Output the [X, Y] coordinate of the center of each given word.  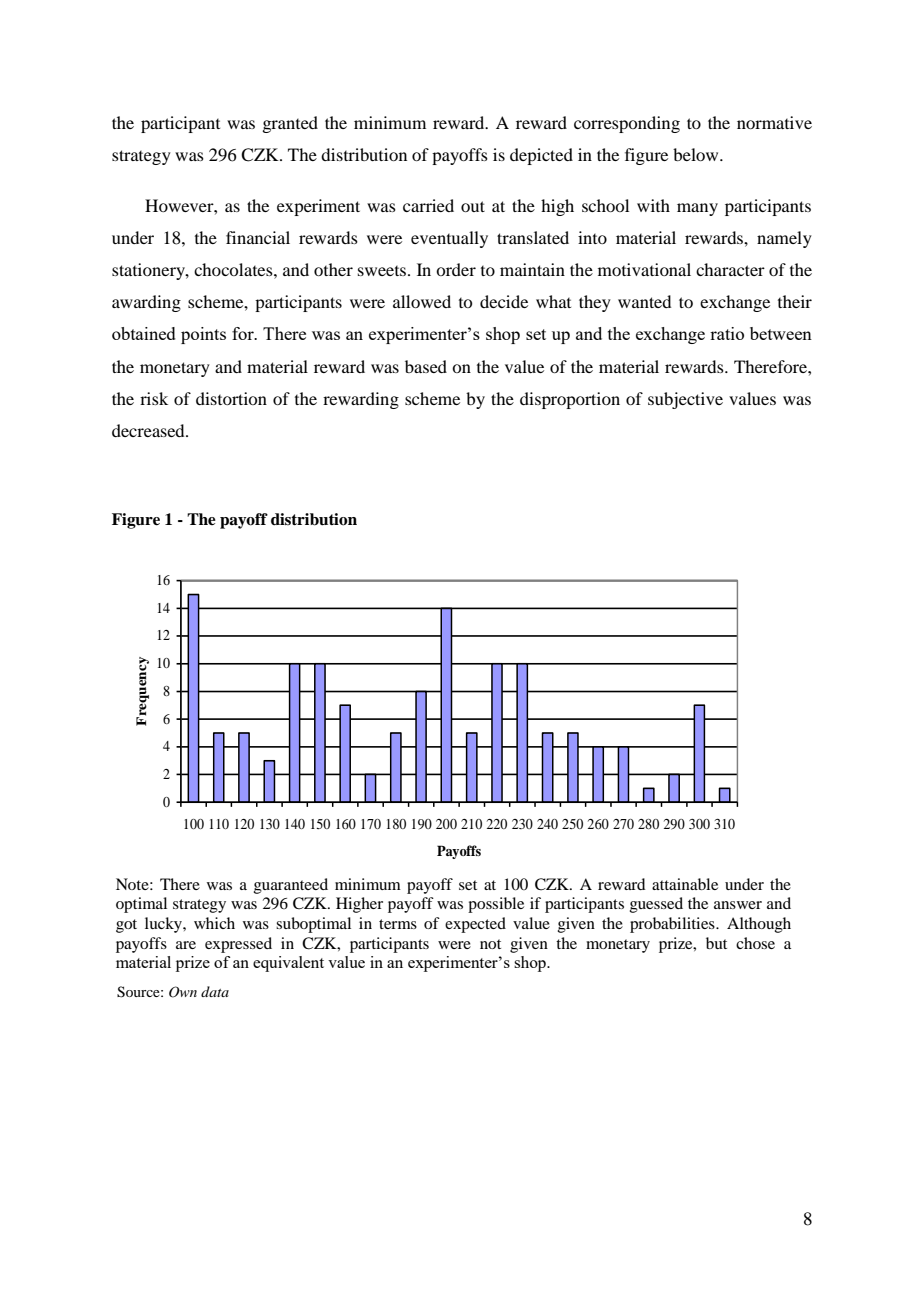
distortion [231, 398]
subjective [685, 400]
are [186, 945]
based [426, 366]
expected [475, 925]
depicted [541, 156]
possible [496, 905]
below [697, 154]
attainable [685, 884]
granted [290, 124]
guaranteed [291, 886]
